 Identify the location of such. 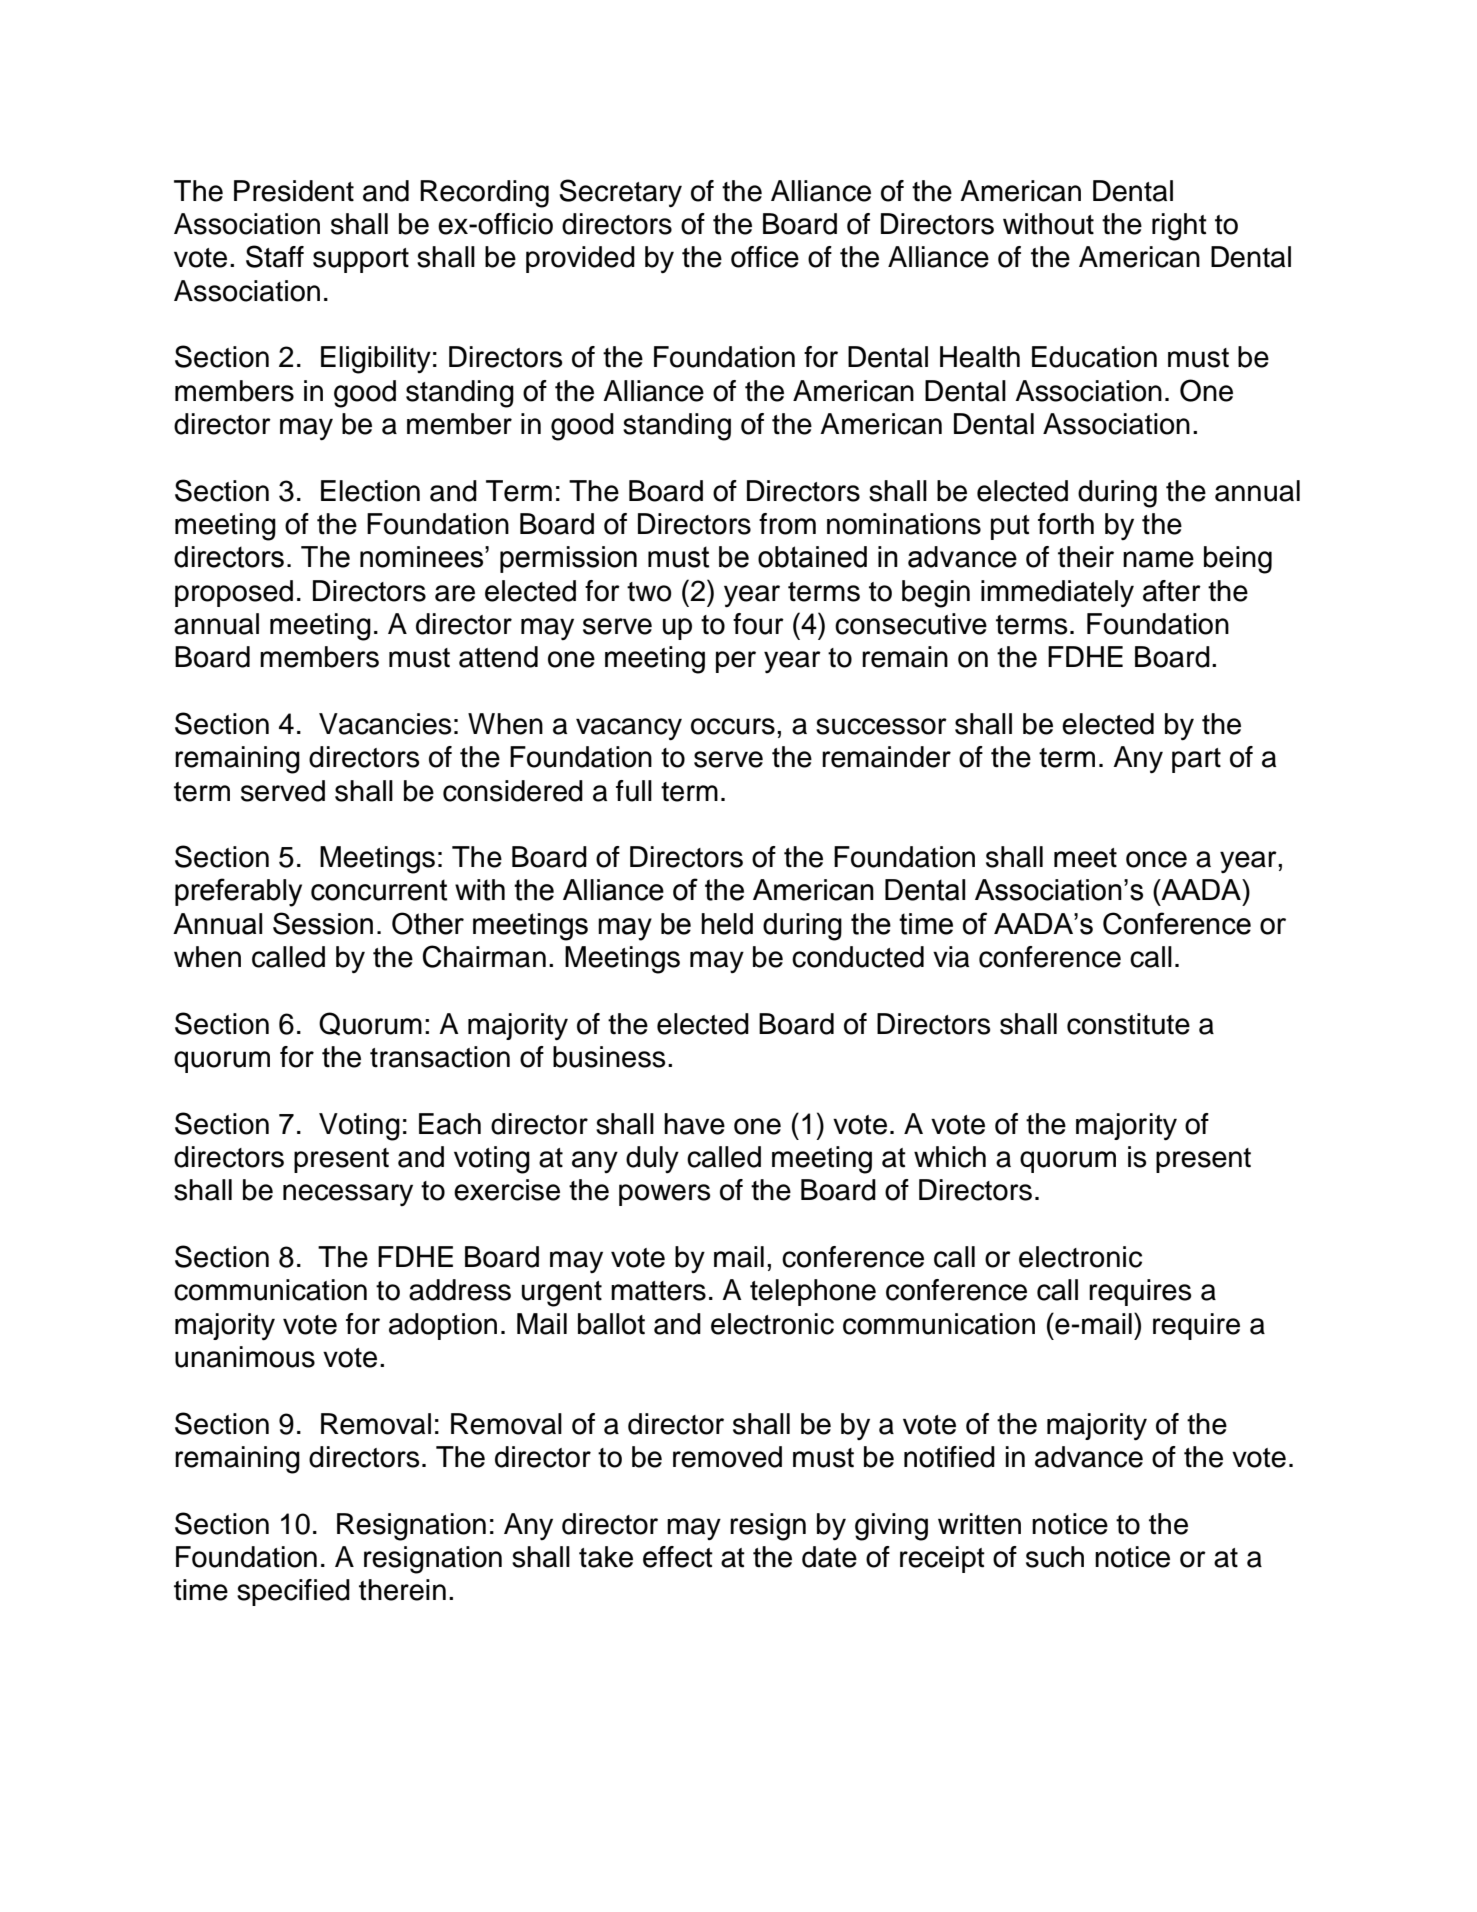
(1055, 1557).
